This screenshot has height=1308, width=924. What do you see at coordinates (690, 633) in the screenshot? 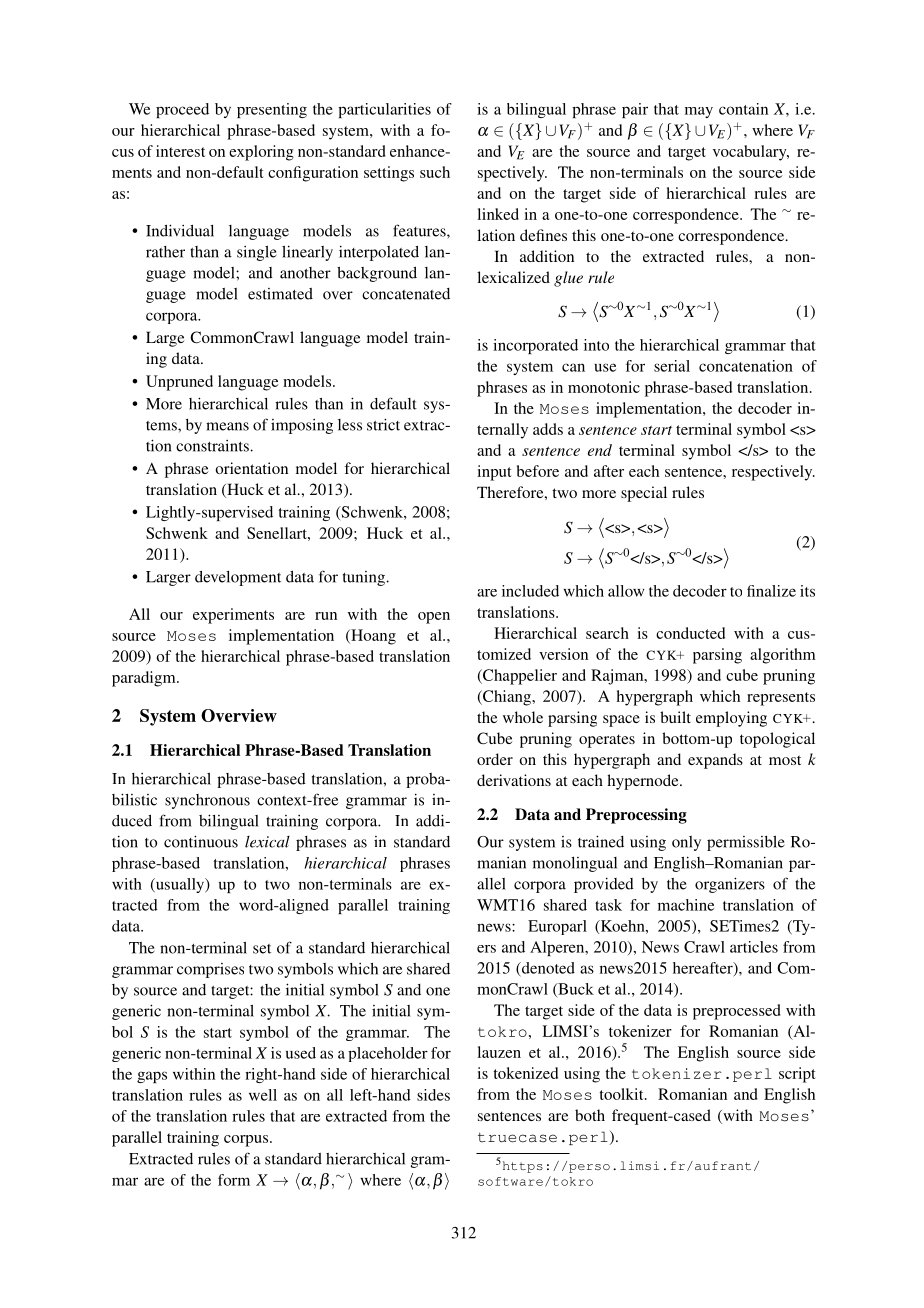
I see `conducted` at bounding box center [690, 633].
